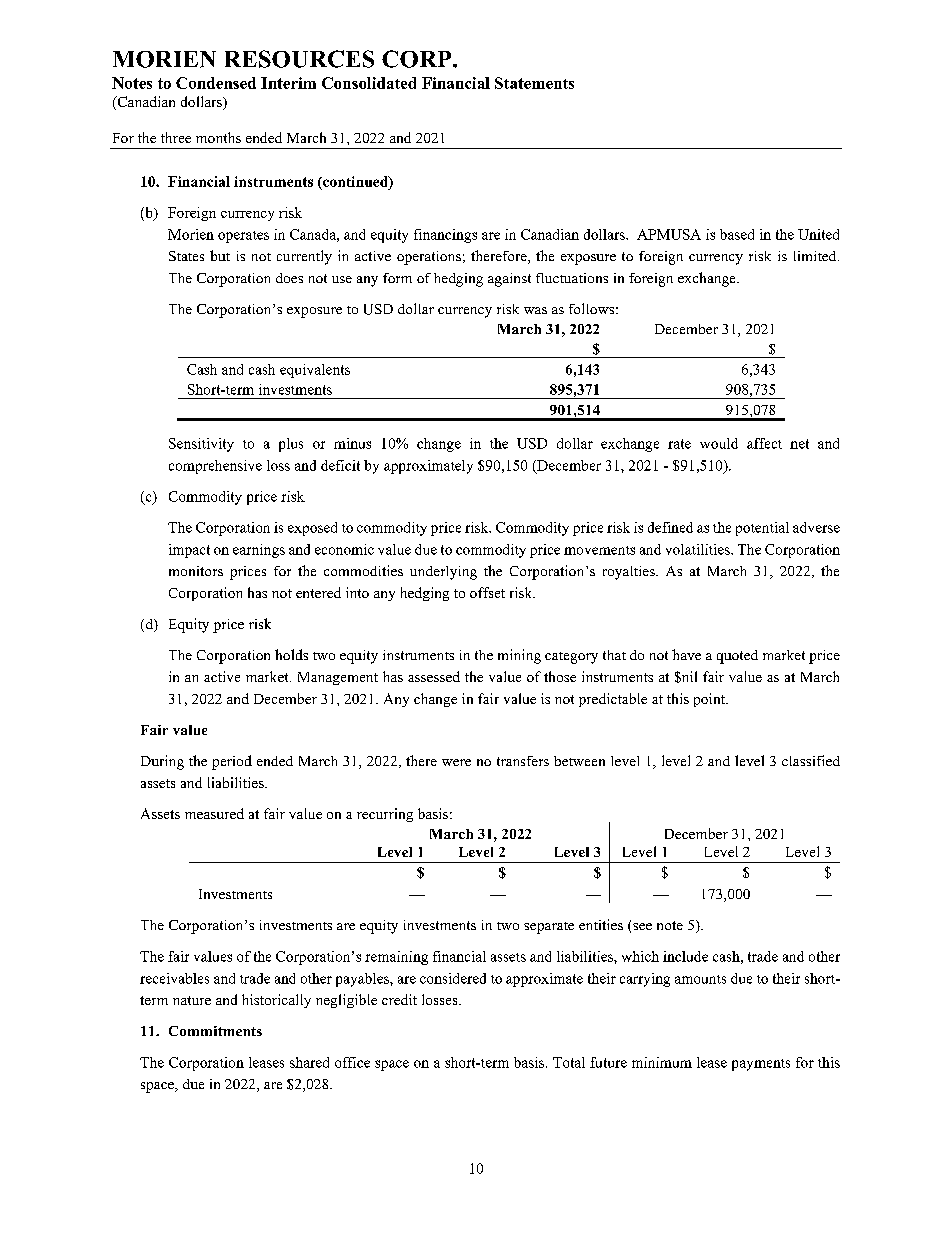 The height and width of the page is (1233, 952). What do you see at coordinates (216, 83) in the page?
I see `Condensed` at bounding box center [216, 83].
